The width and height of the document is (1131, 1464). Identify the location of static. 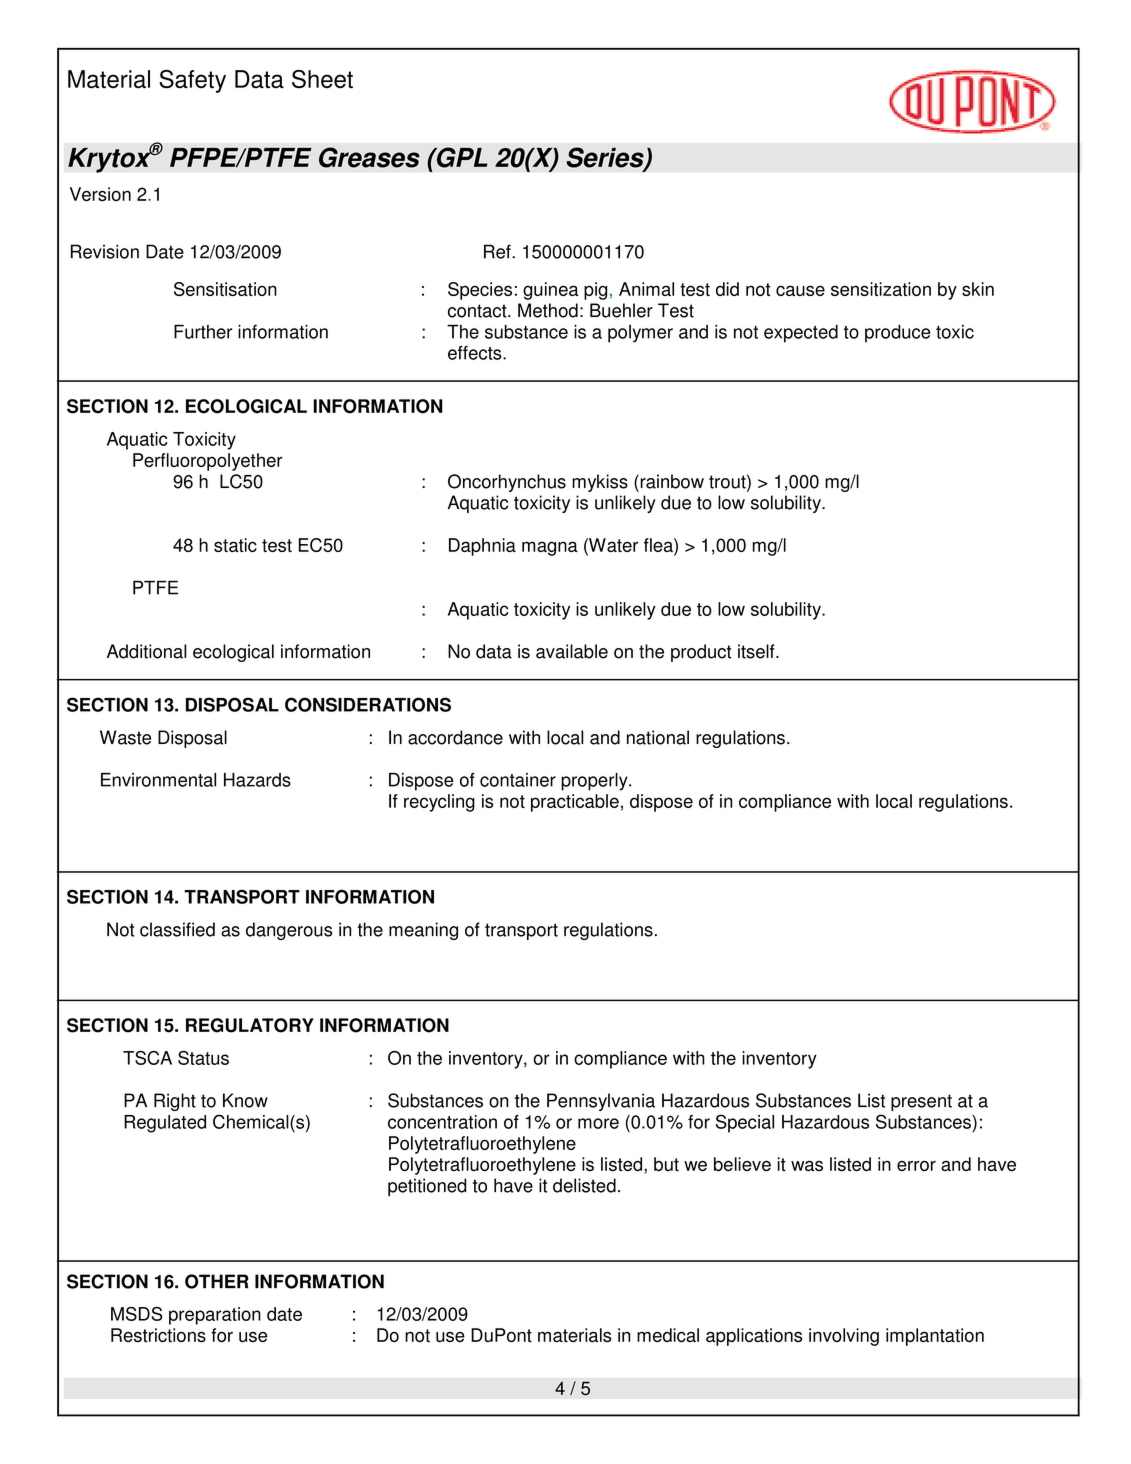
(235, 545).
